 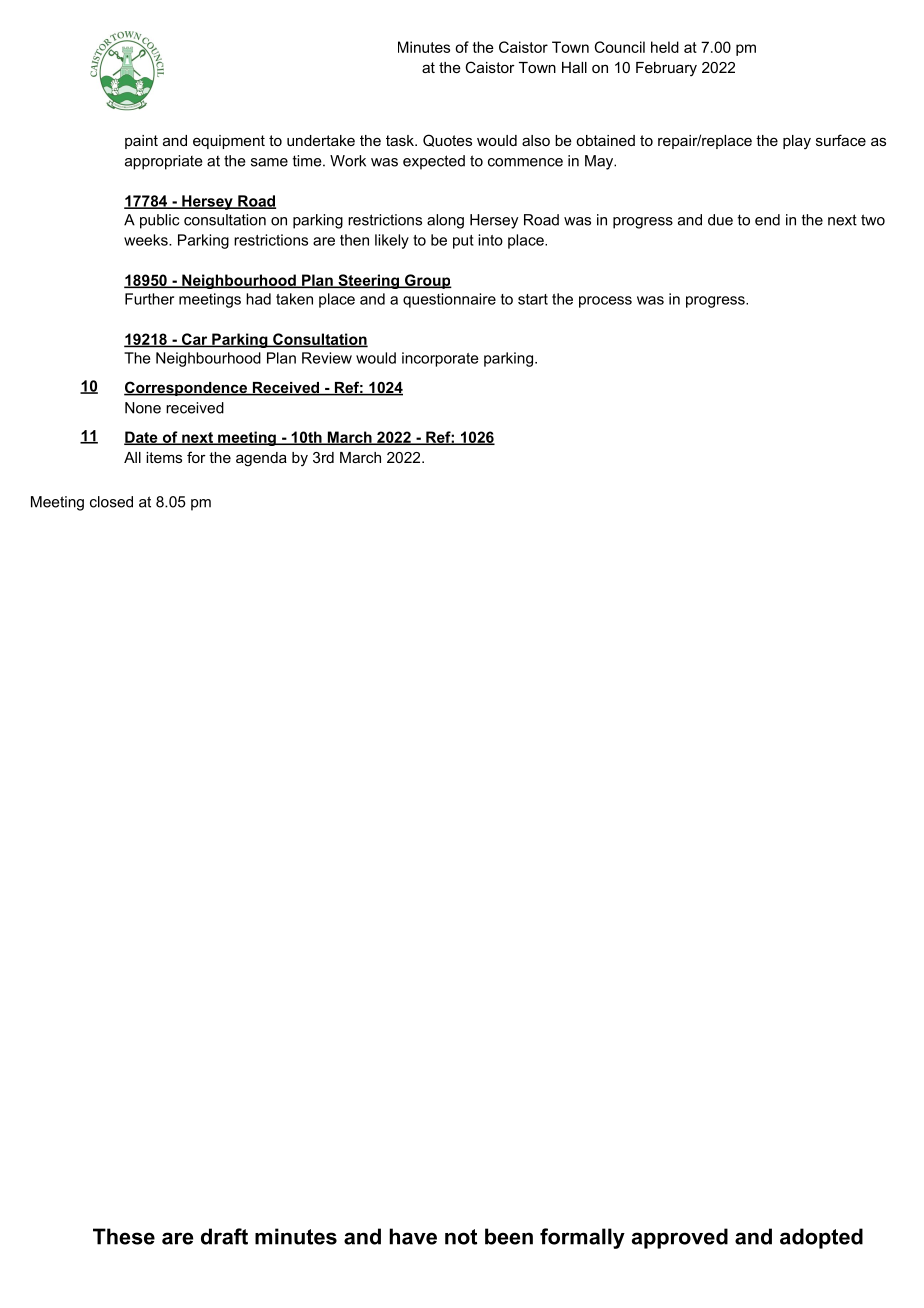 I want to click on closed, so click(x=111, y=502).
